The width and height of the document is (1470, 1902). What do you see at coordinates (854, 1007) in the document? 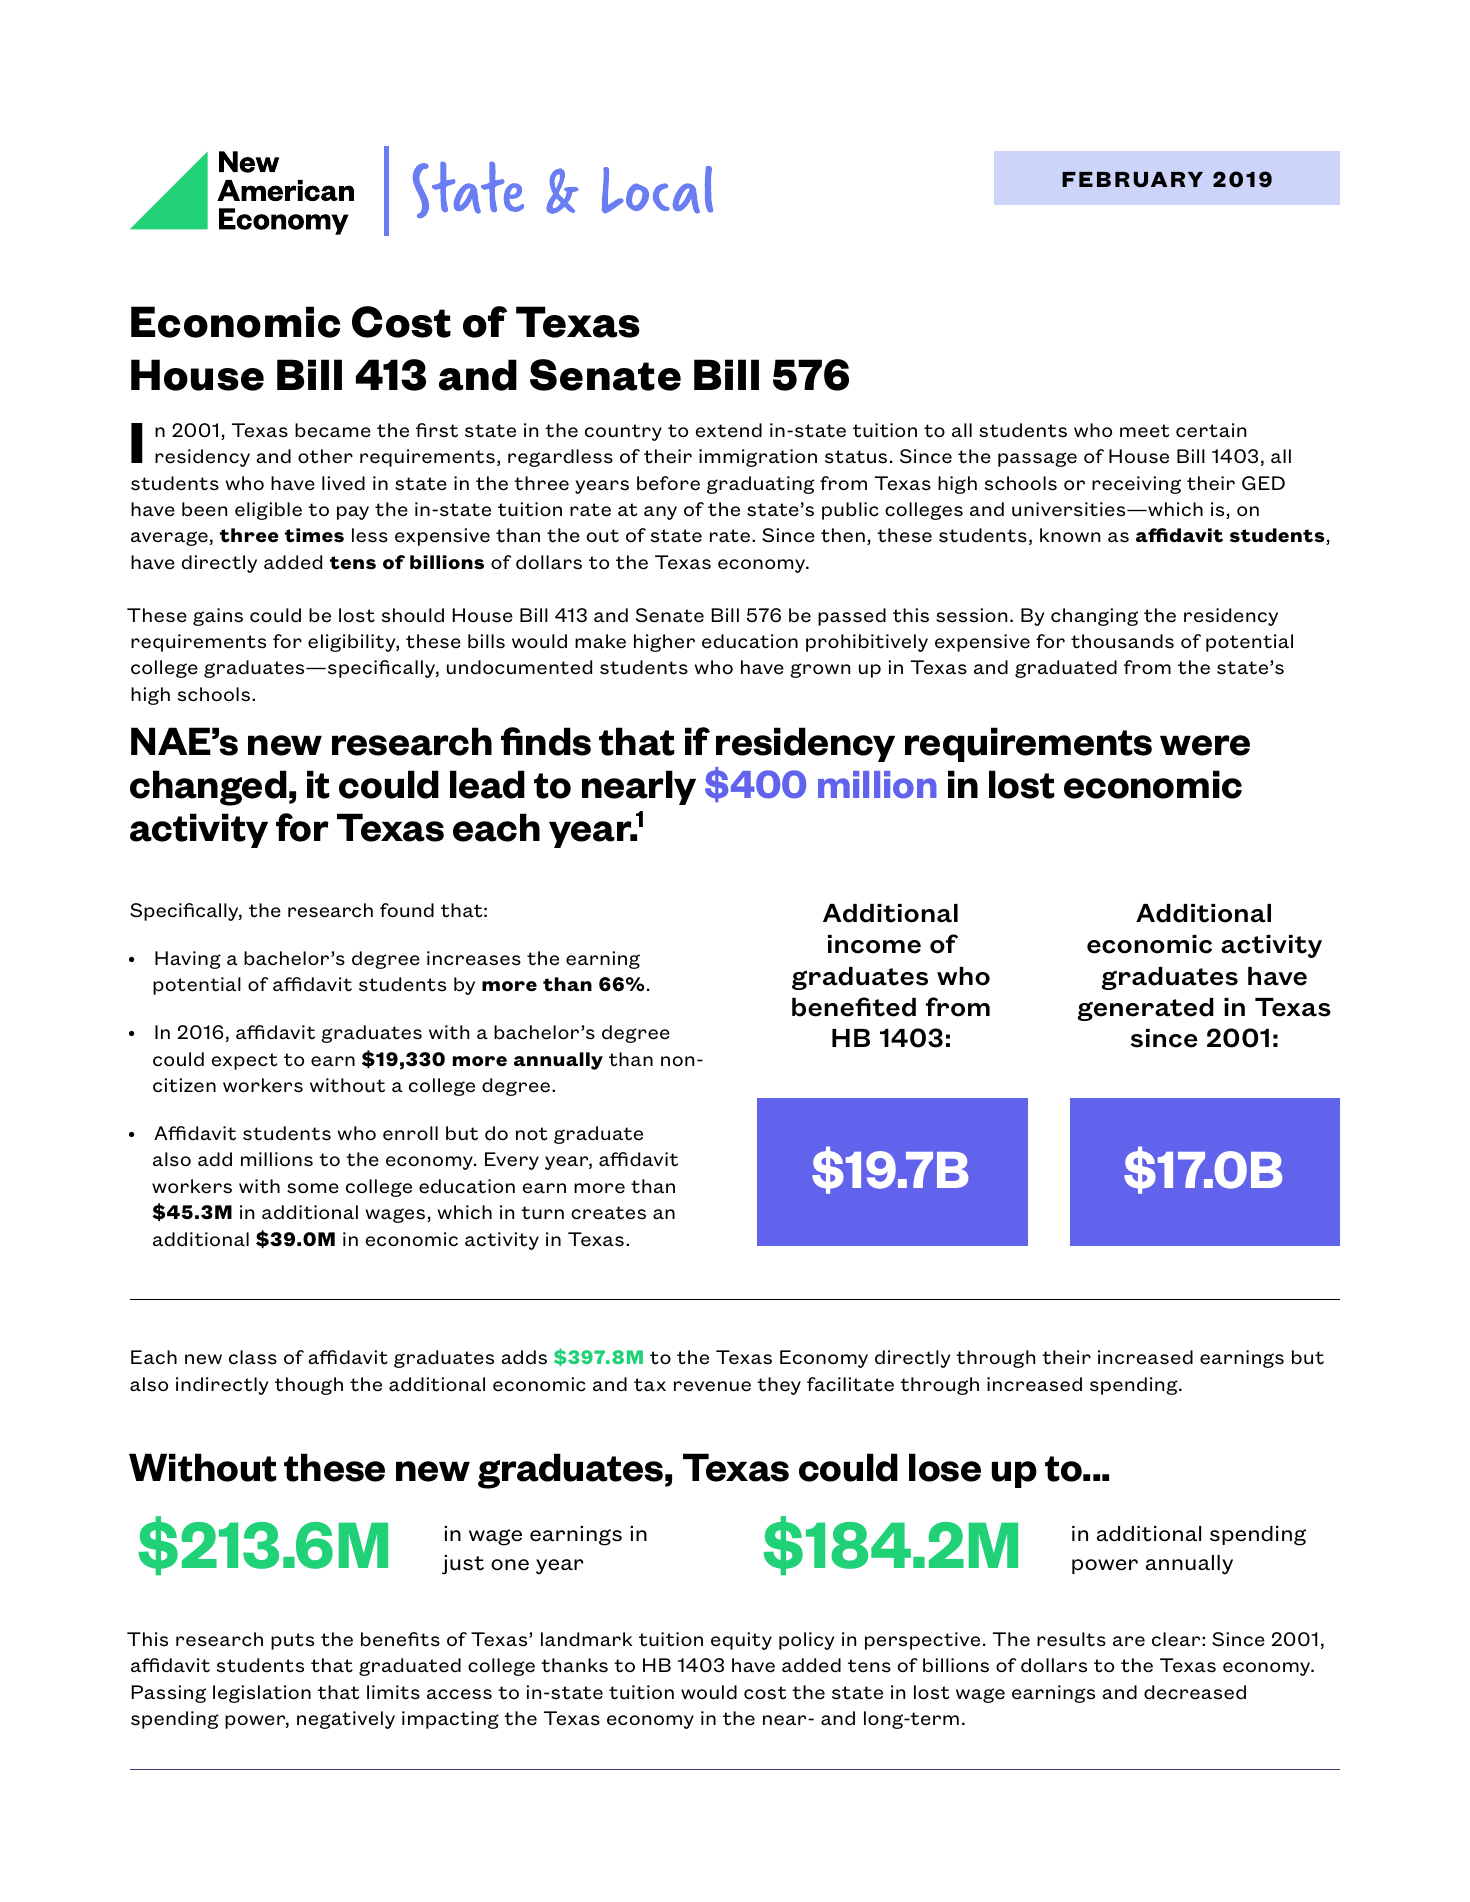
I see `benefited` at bounding box center [854, 1007].
